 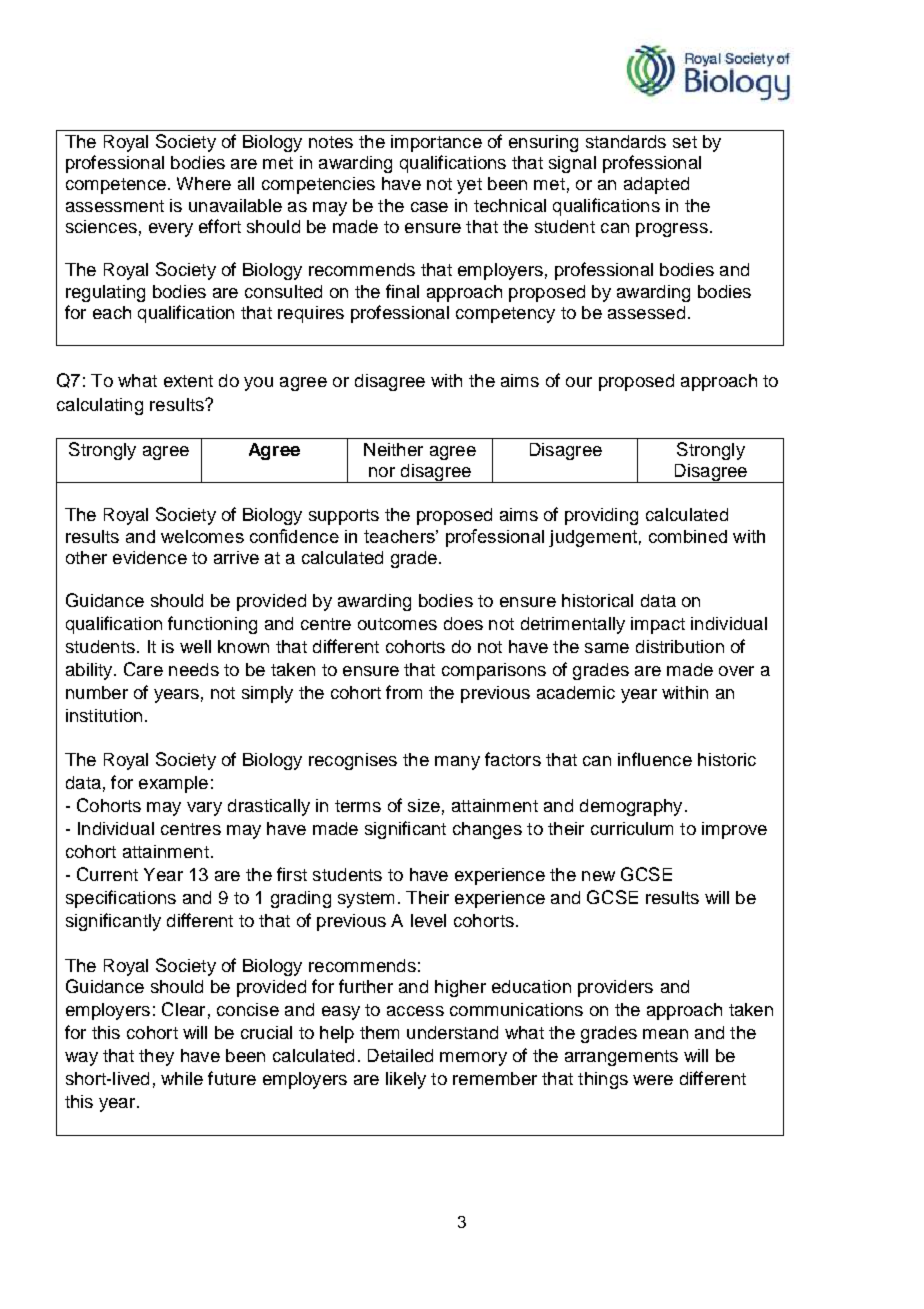 What do you see at coordinates (173, 784) in the page?
I see `example` at bounding box center [173, 784].
